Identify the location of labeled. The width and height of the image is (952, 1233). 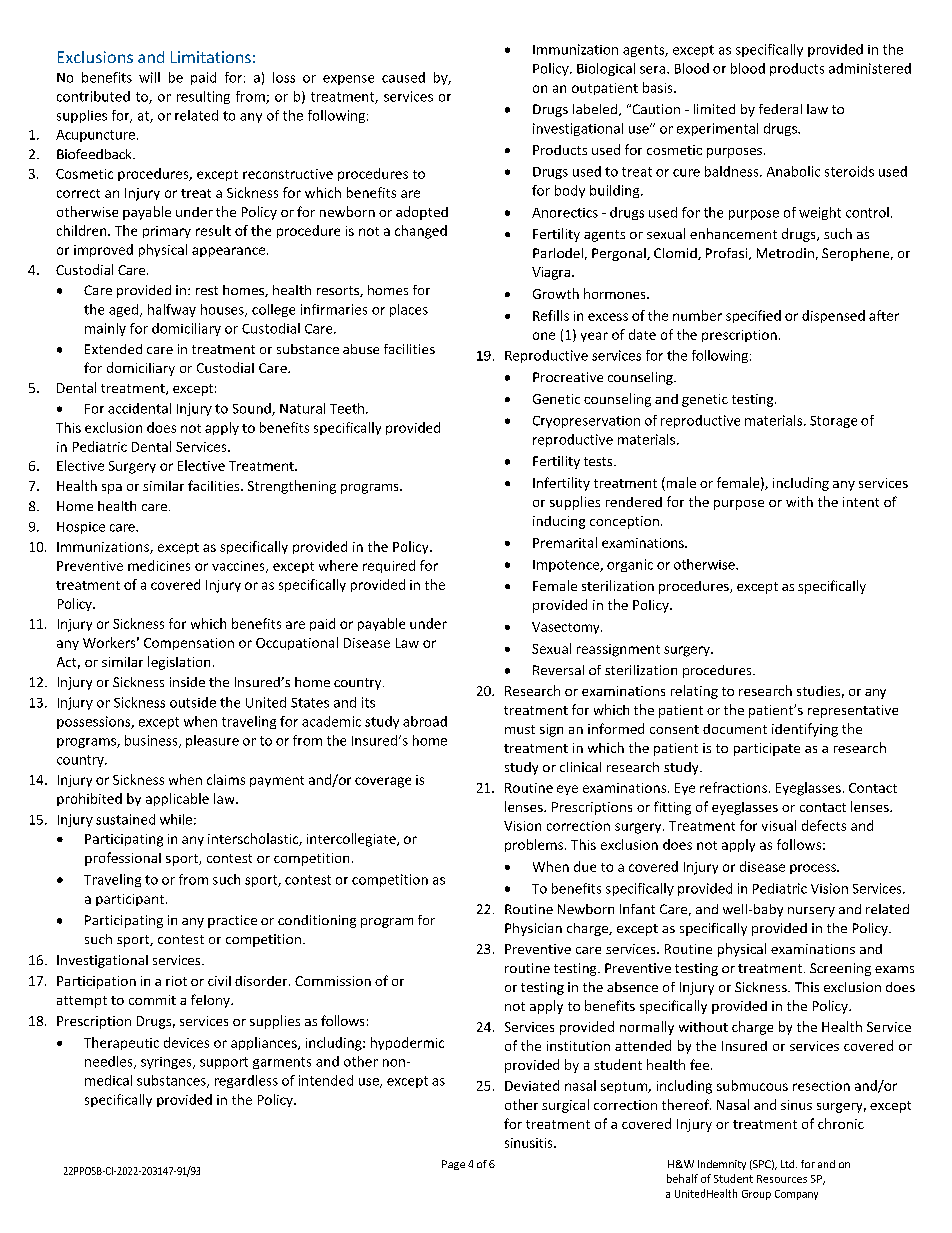
(595, 109).
